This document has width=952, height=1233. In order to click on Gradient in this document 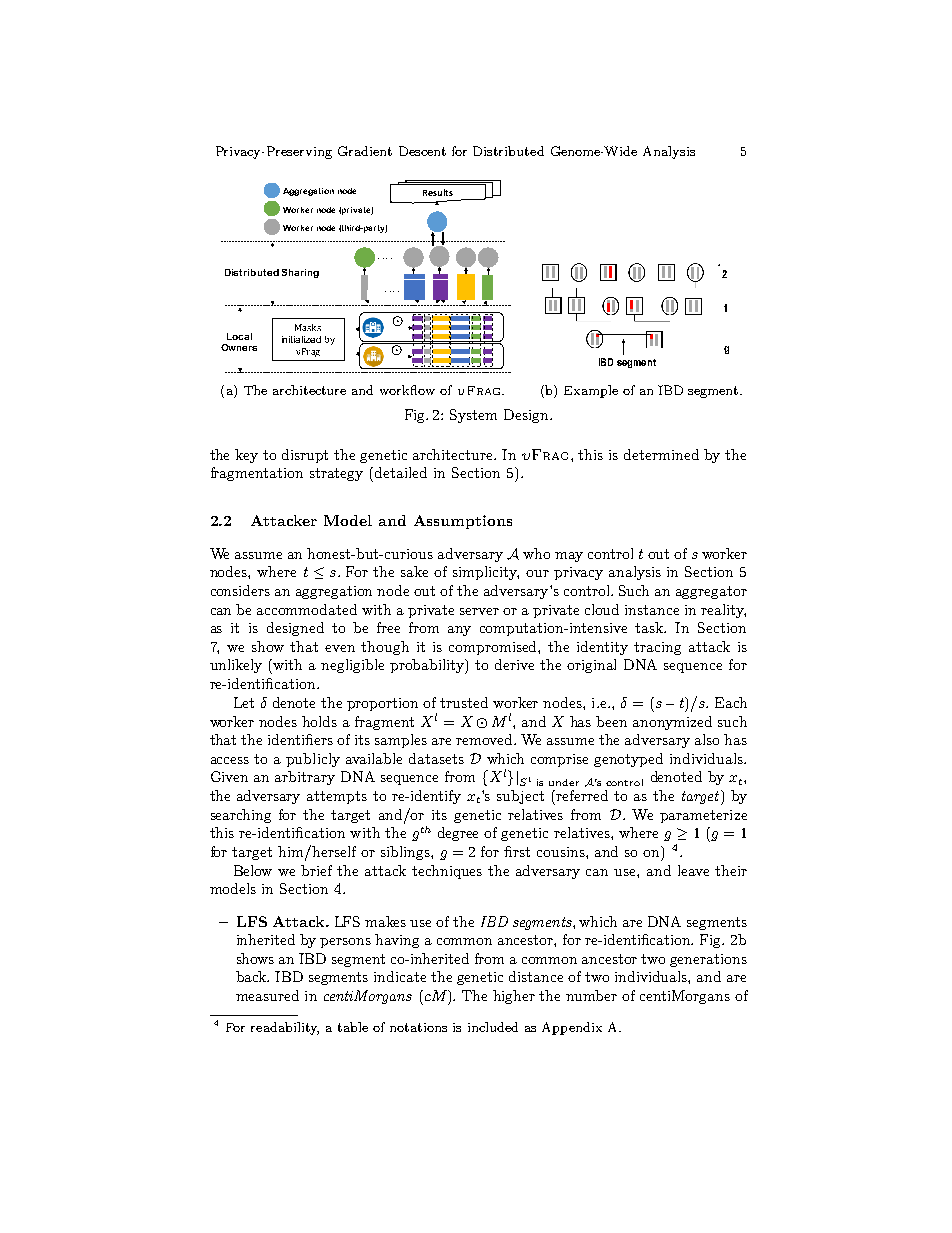, I will do `click(365, 151)`.
